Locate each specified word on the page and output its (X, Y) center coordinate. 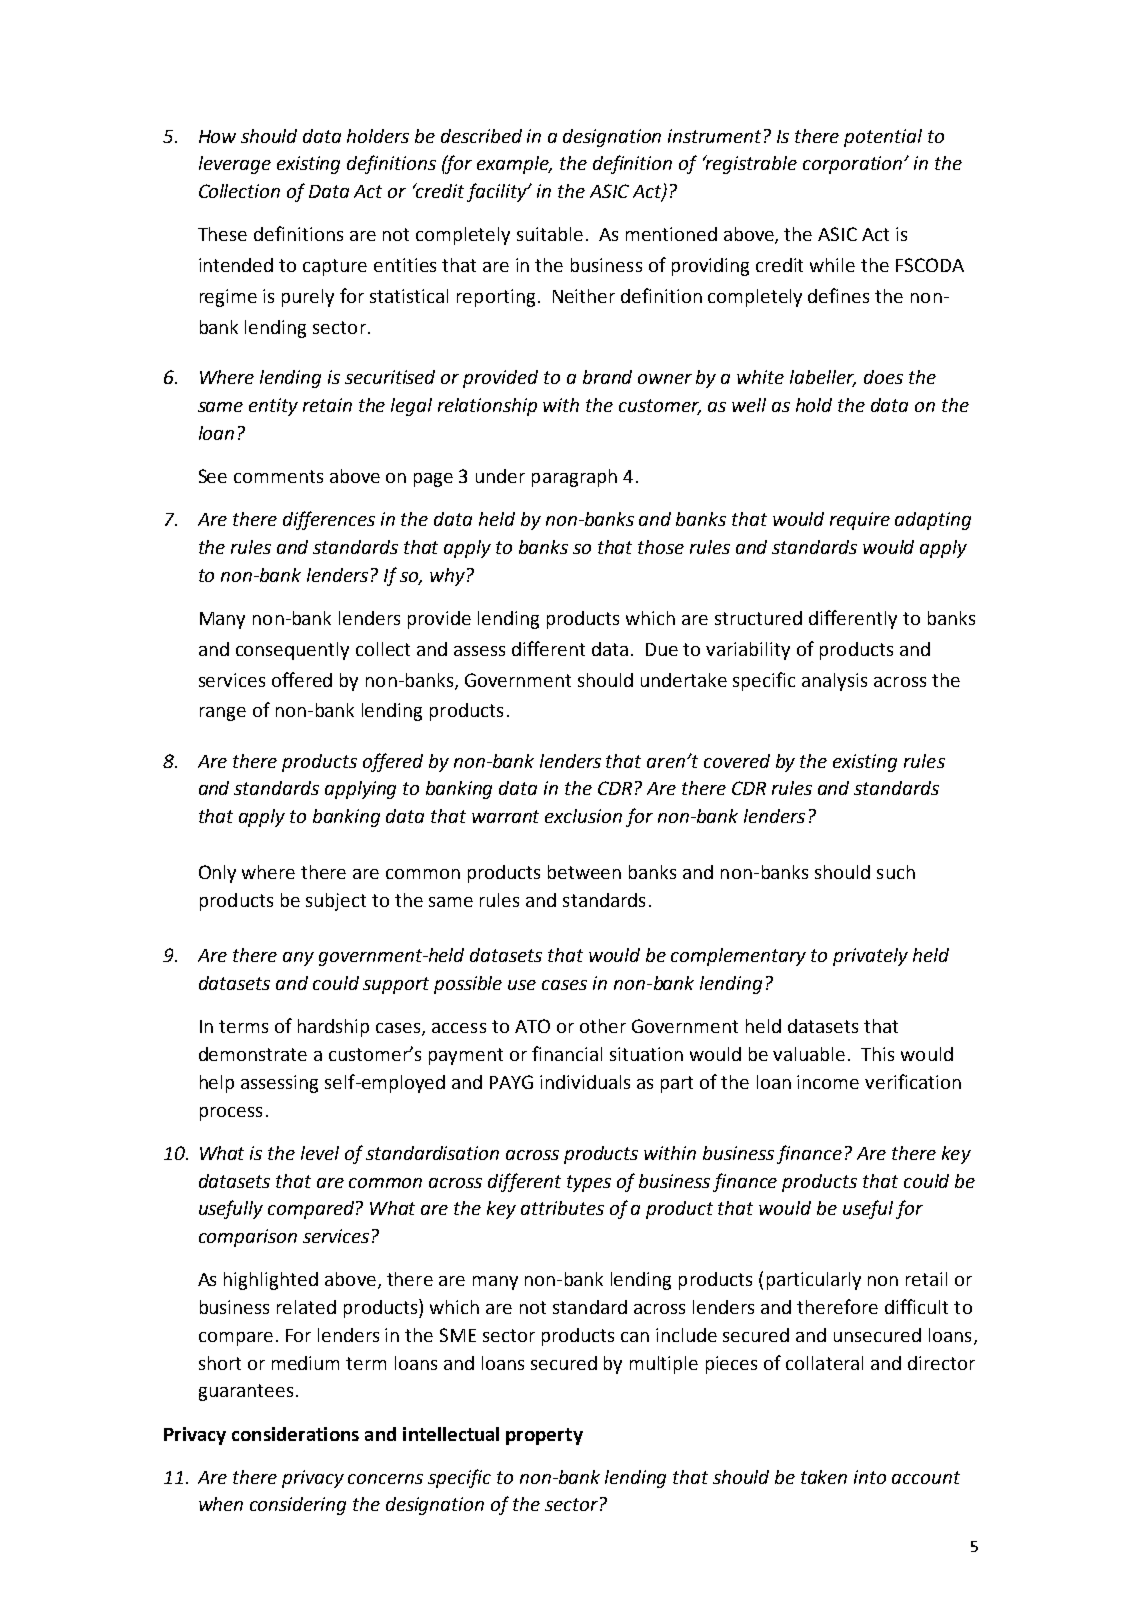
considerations (295, 1434)
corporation (852, 165)
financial (567, 1053)
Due (662, 649)
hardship (333, 1028)
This (877, 1054)
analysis (834, 682)
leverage (235, 165)
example (514, 165)
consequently (292, 651)
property (544, 1436)
